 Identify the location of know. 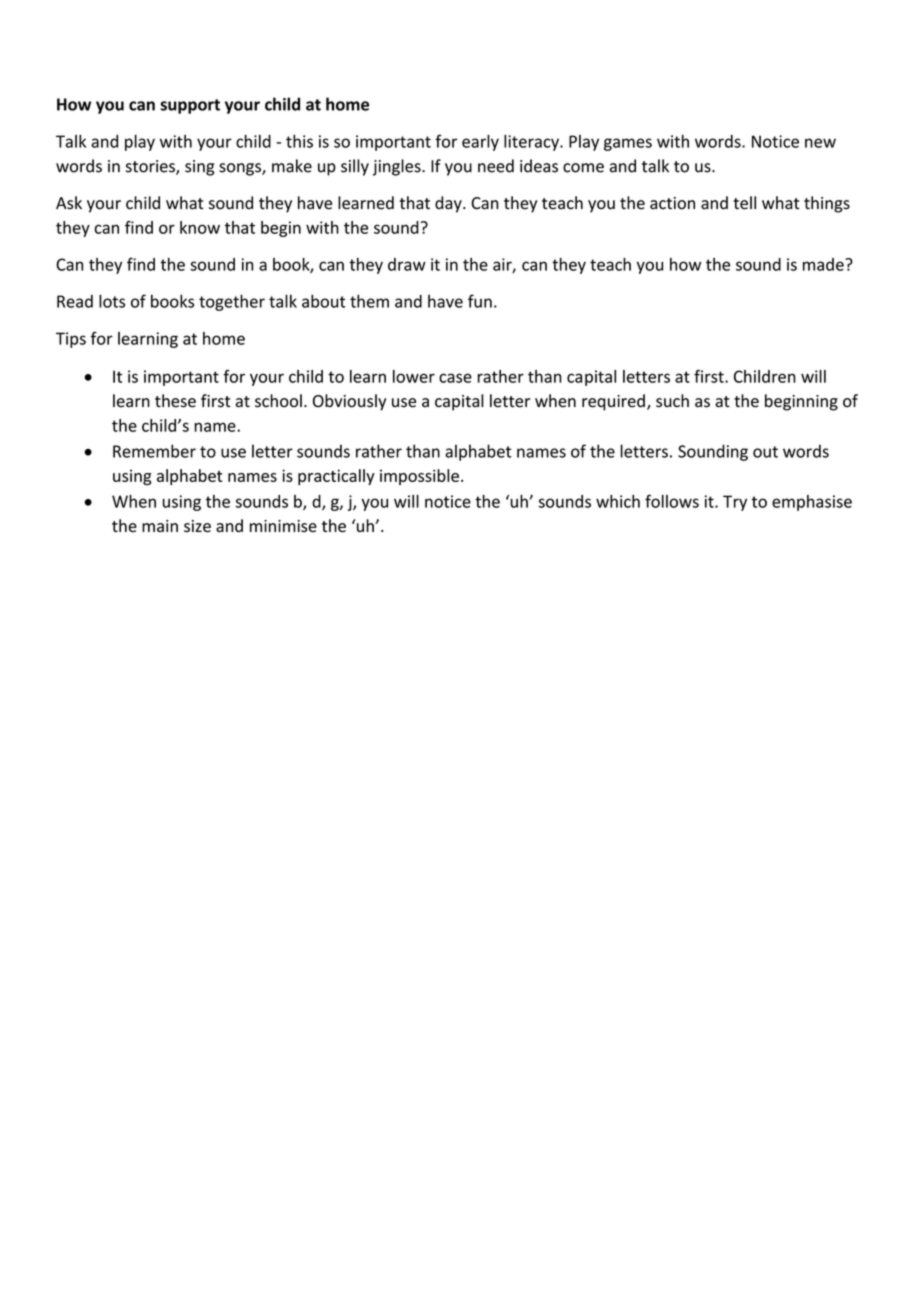
(200, 227).
